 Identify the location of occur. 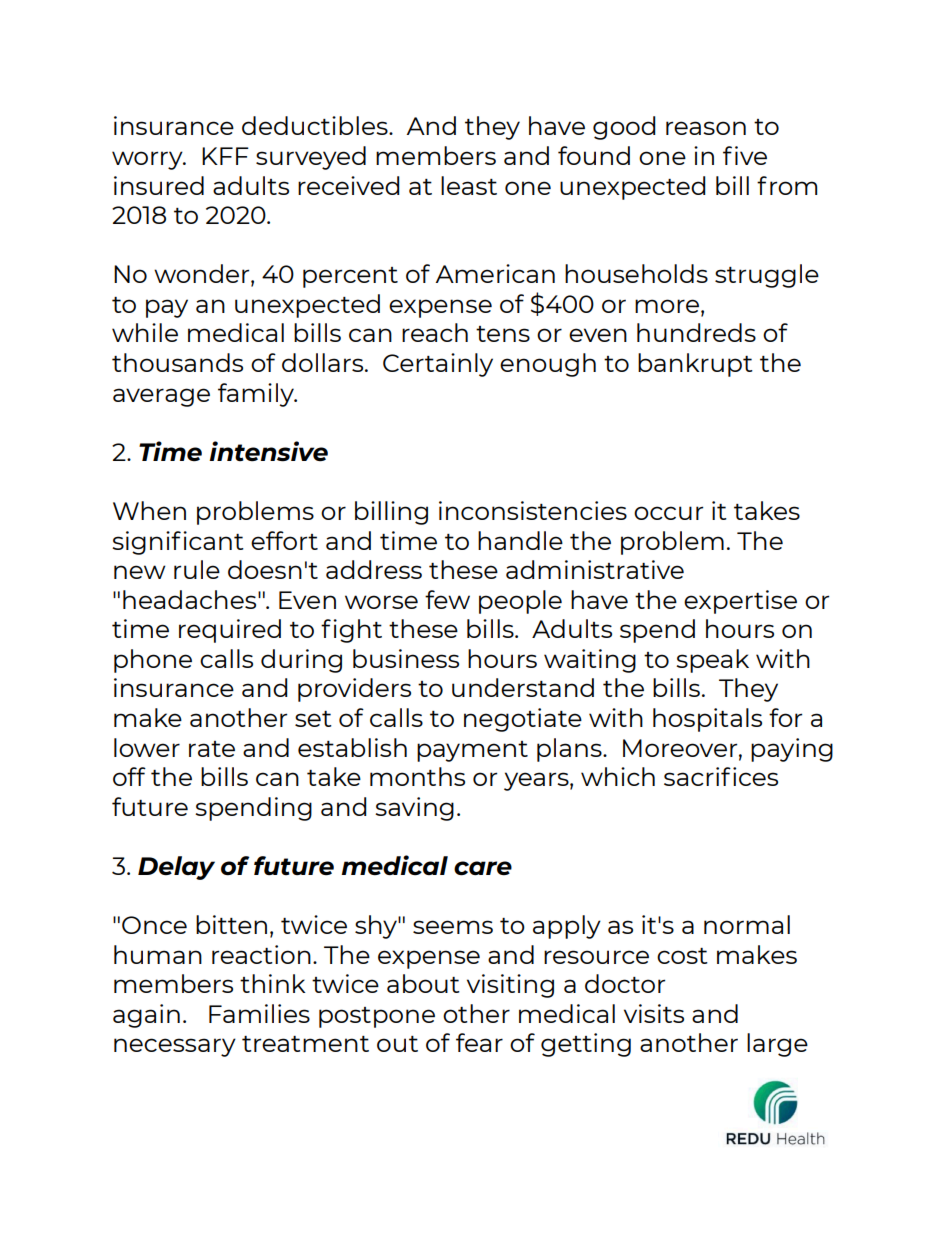
(668, 513).
